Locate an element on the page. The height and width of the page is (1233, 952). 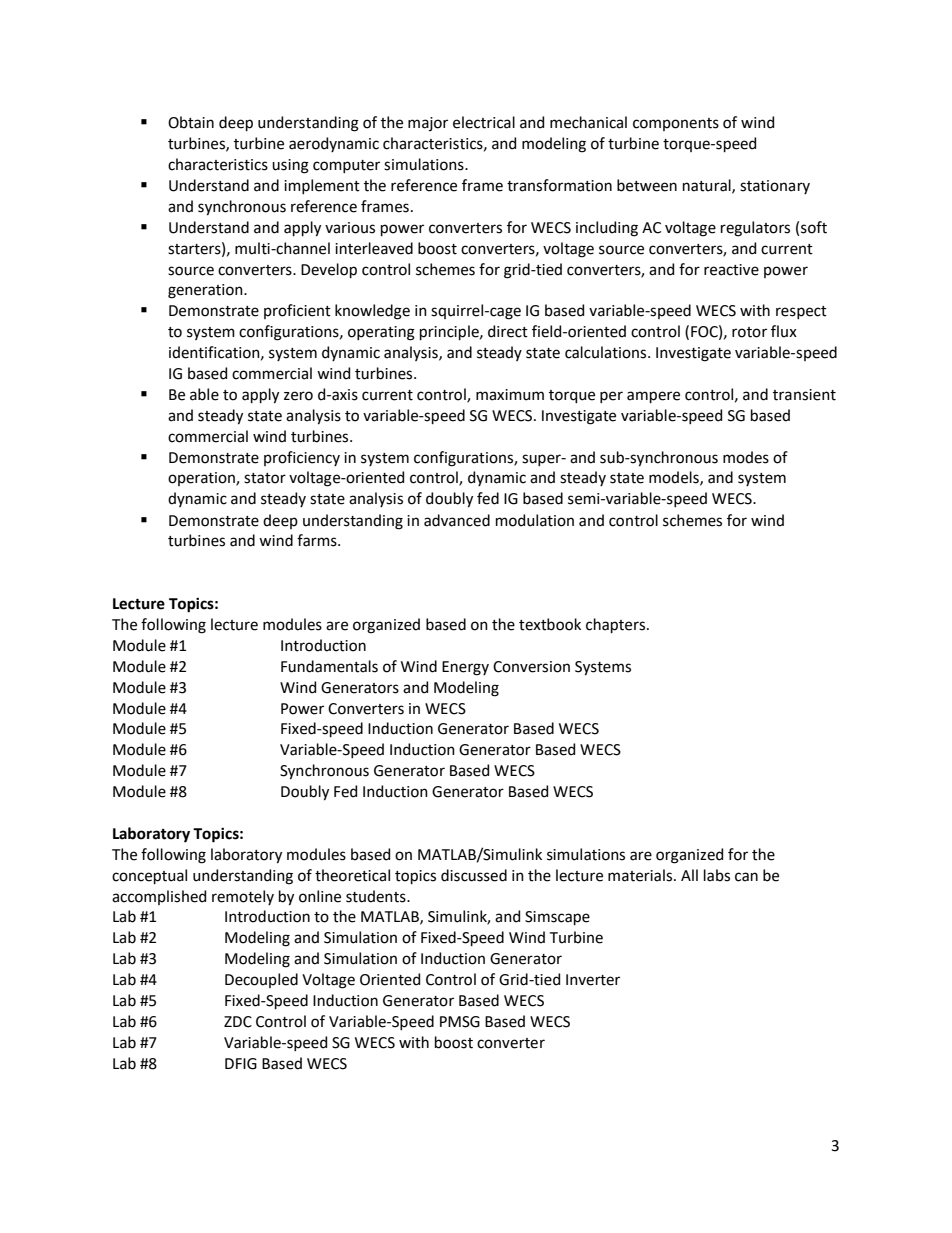
farms is located at coordinates (318, 540).
